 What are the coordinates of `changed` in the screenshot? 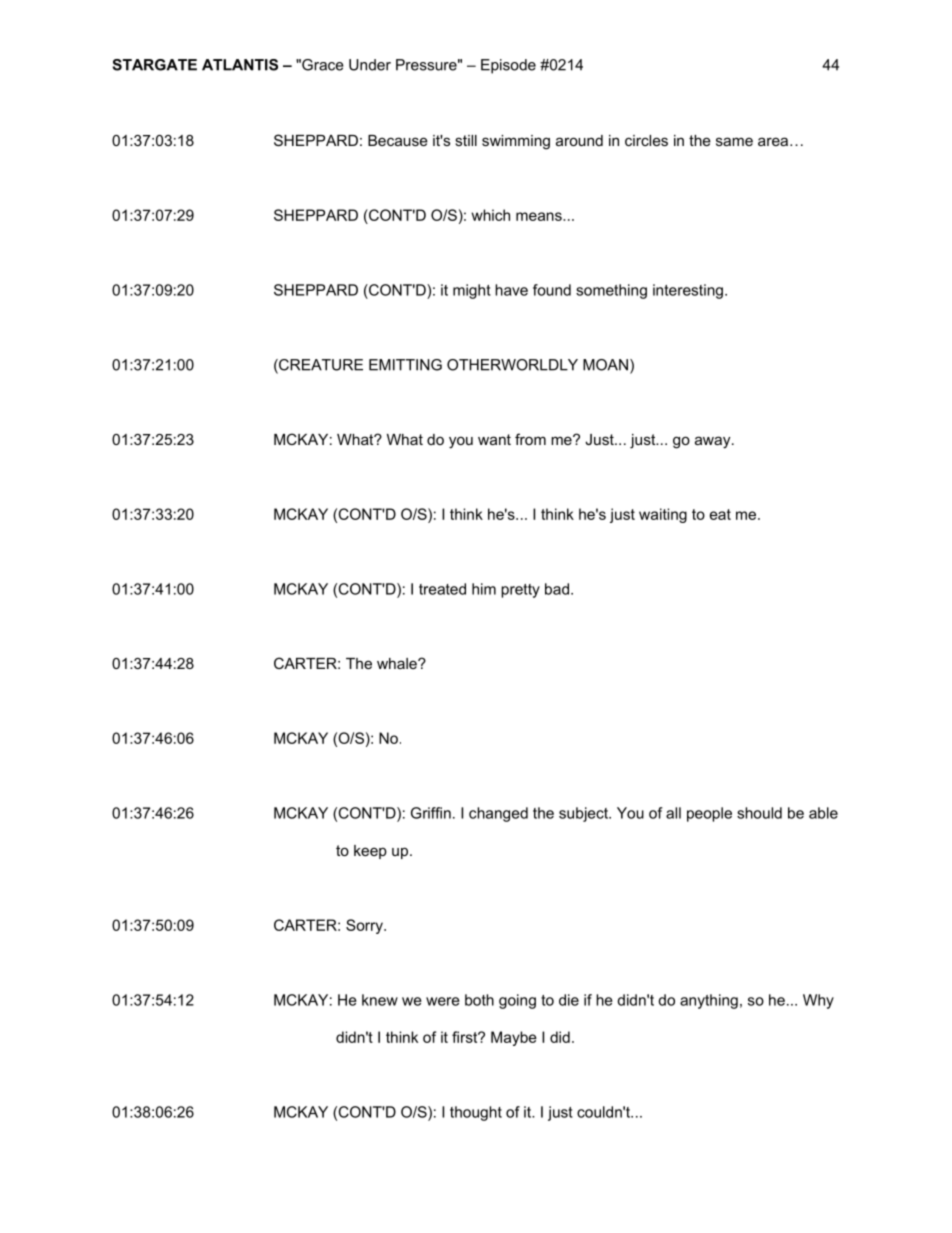 It's located at (498, 814).
